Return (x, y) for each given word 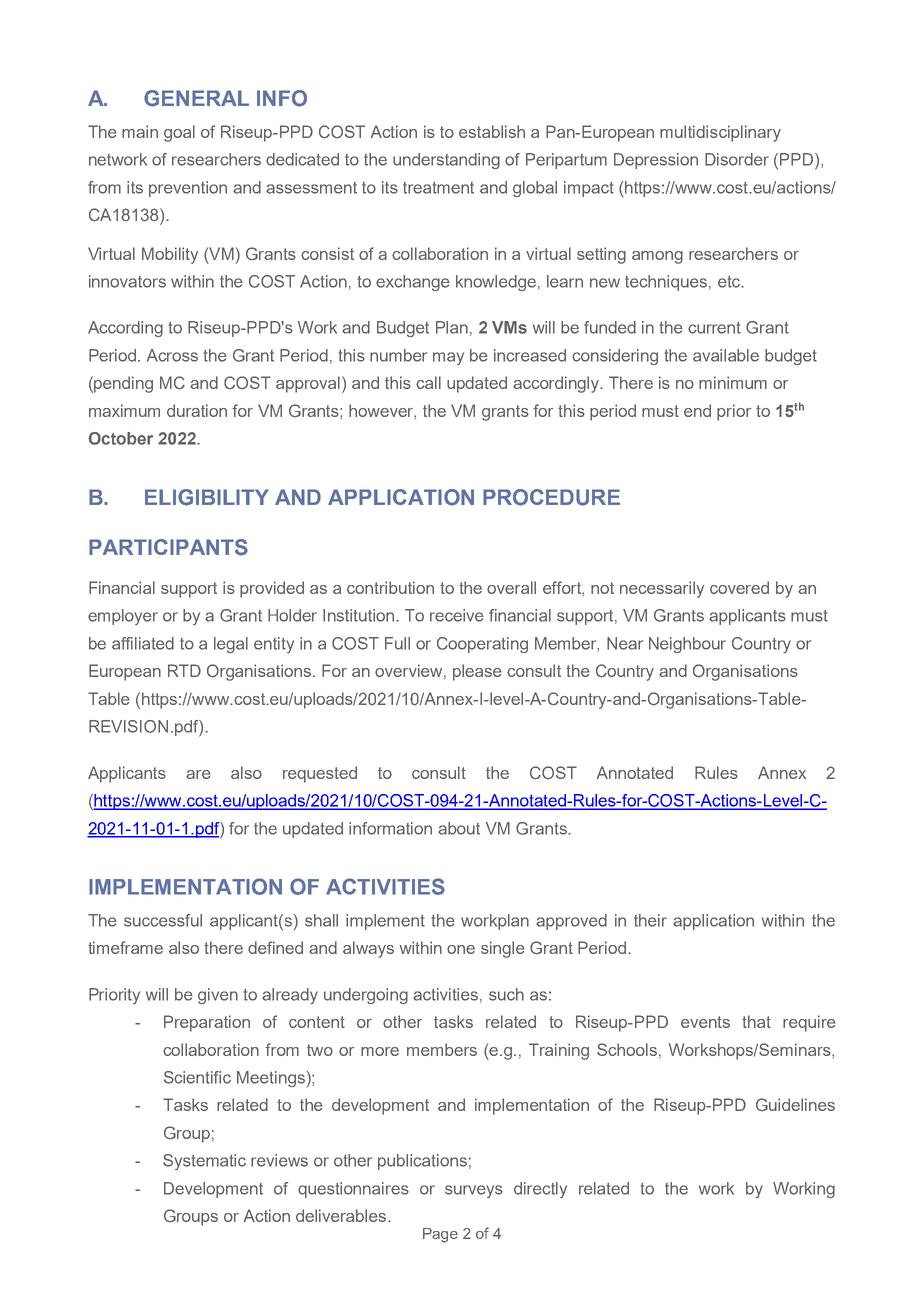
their (650, 920)
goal (179, 133)
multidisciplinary (720, 133)
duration (197, 410)
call (428, 382)
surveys (474, 1191)
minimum (733, 382)
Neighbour (687, 645)
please (477, 672)
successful (163, 920)
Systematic (204, 1162)
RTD (184, 670)
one (461, 949)
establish (492, 131)
